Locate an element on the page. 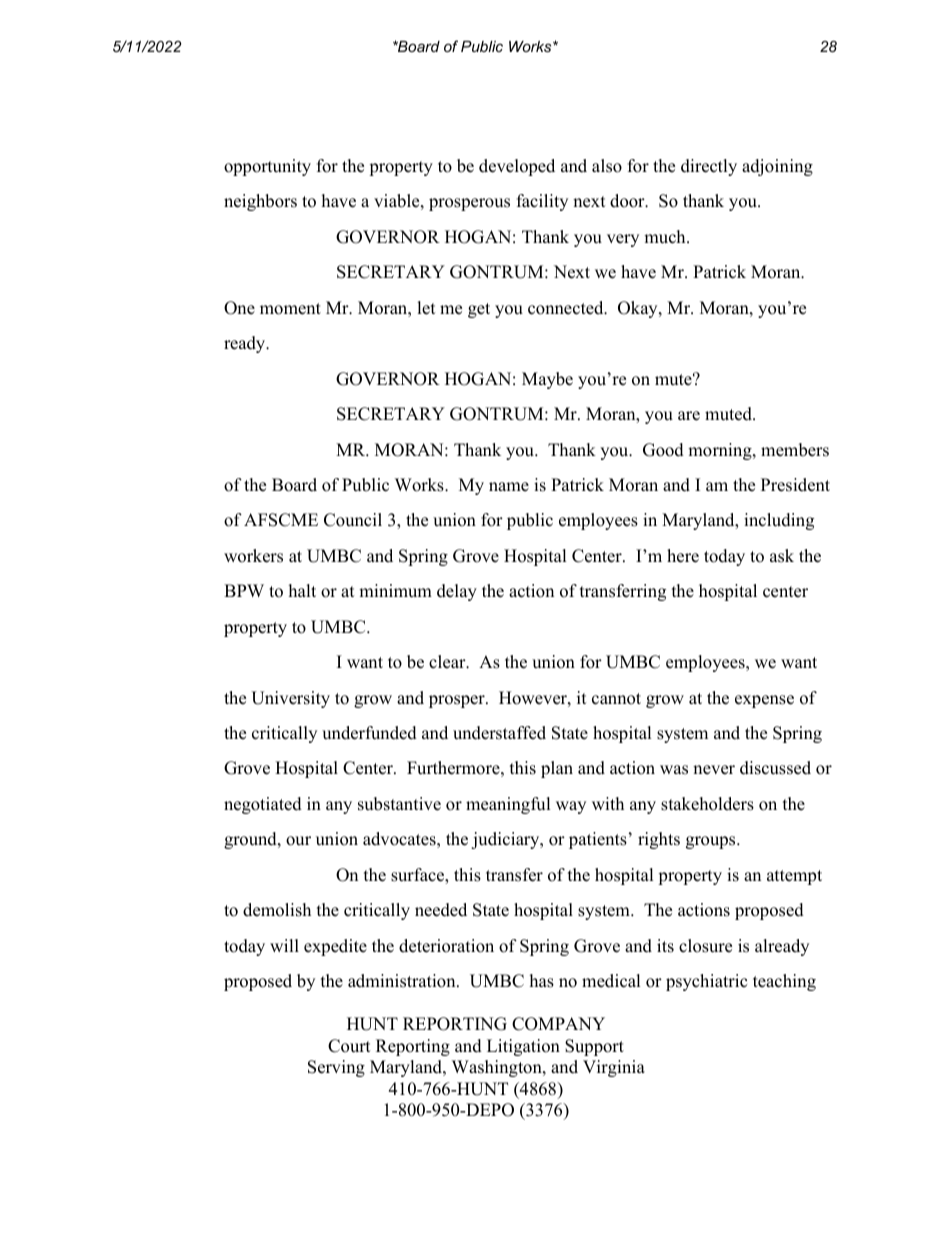 This page has width=952, height=1233. negotiated is located at coordinates (263, 805).
